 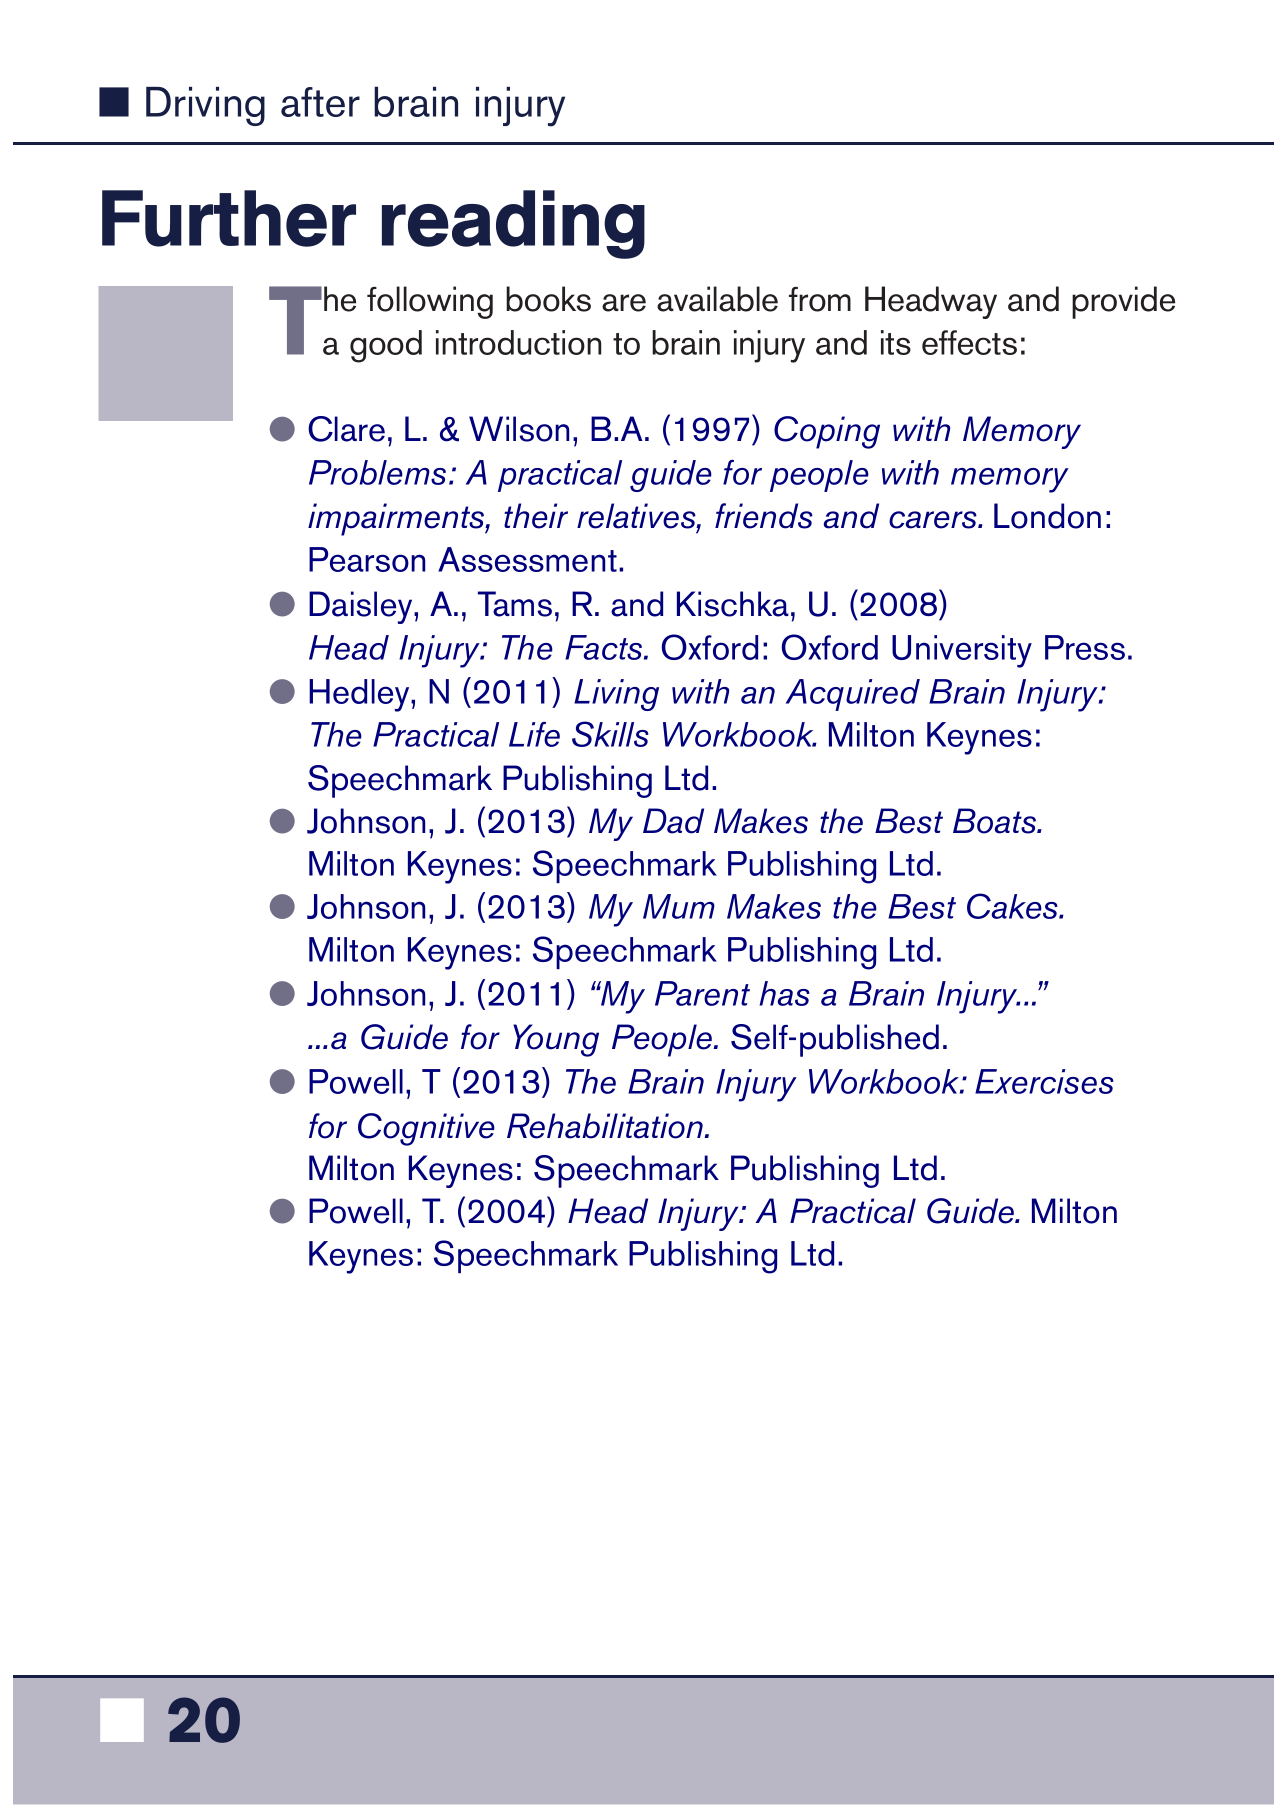 What do you see at coordinates (969, 342) in the screenshot?
I see `effects` at bounding box center [969, 342].
